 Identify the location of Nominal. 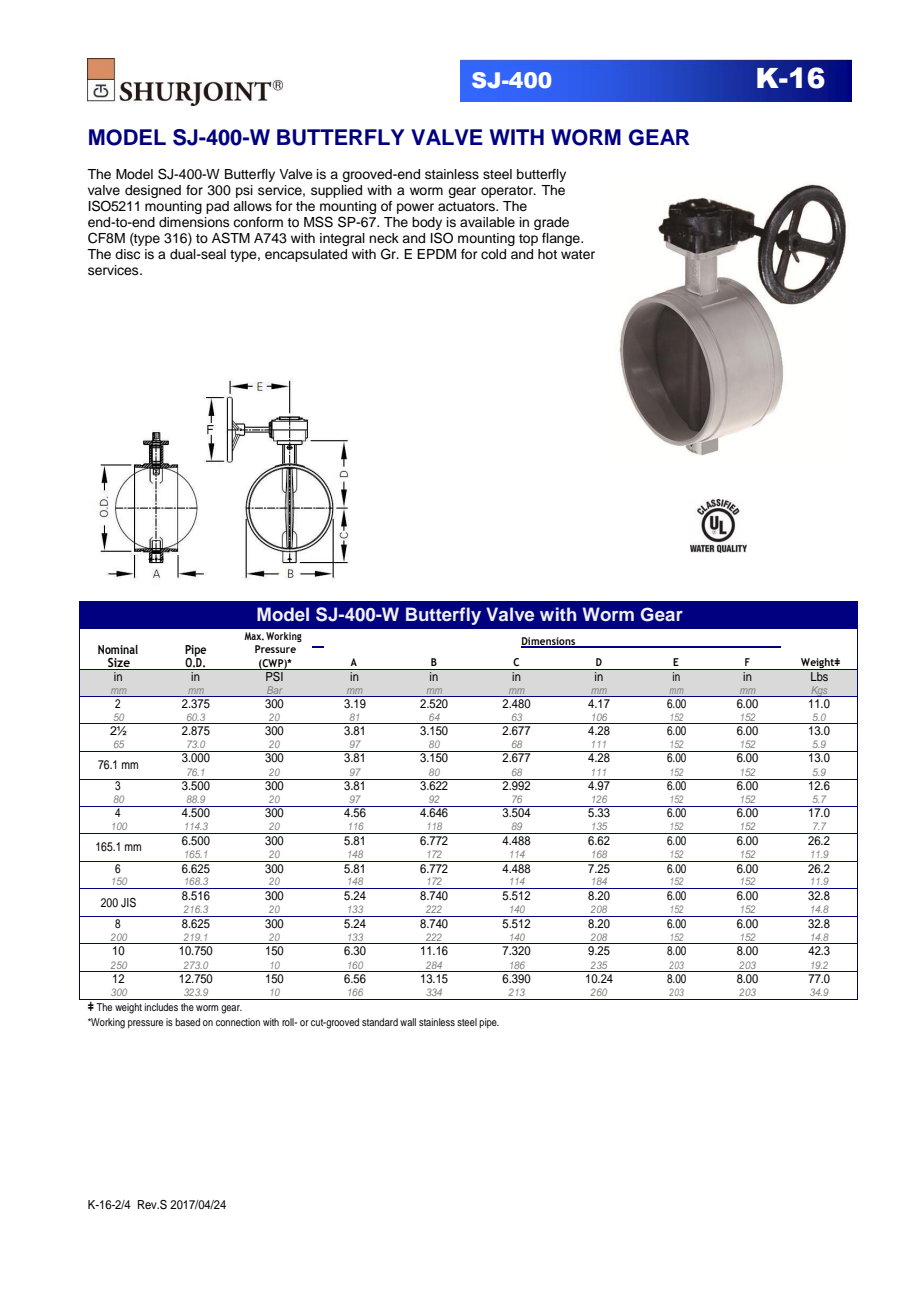
(118, 649).
